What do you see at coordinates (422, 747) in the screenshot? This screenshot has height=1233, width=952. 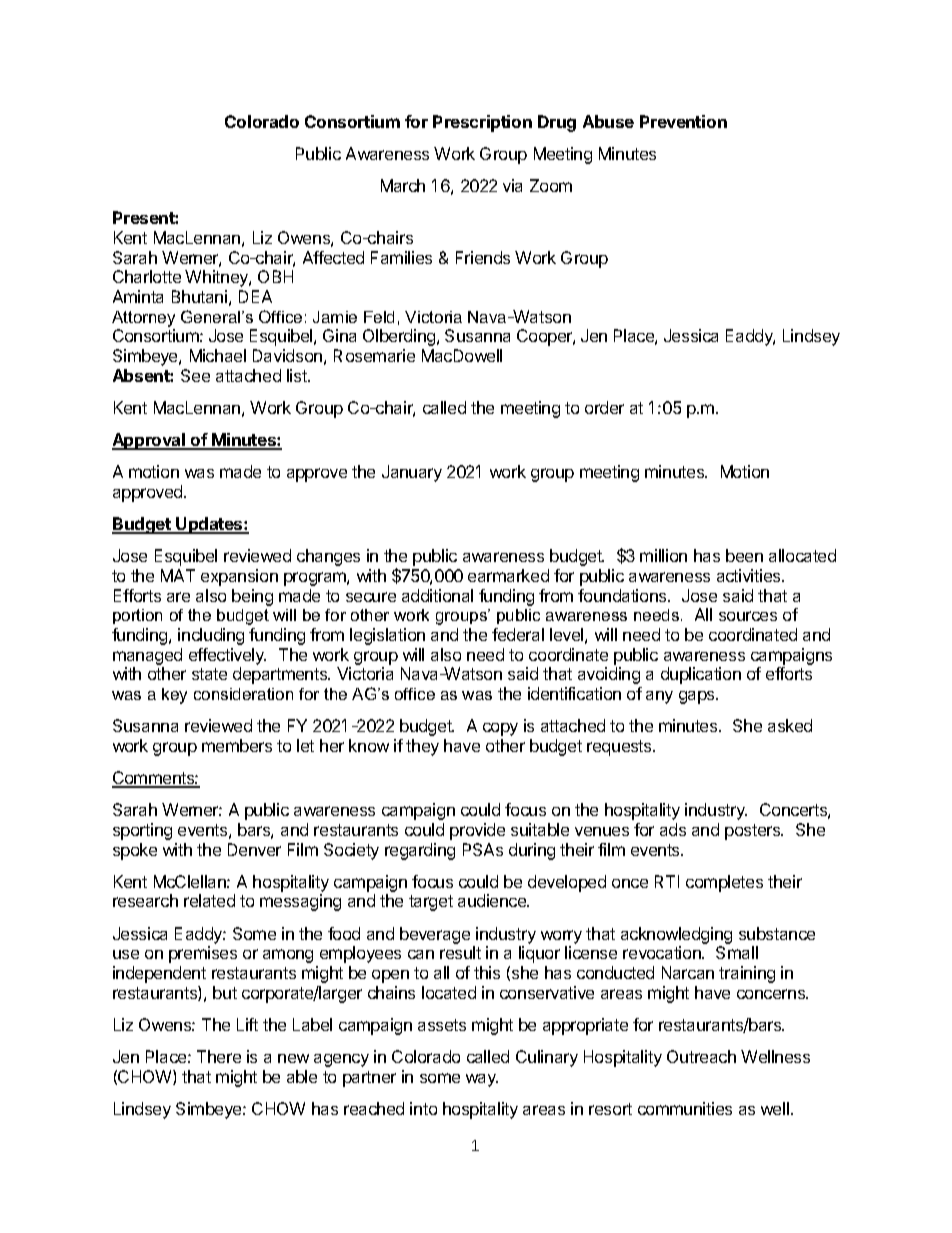 I see `they` at bounding box center [422, 747].
